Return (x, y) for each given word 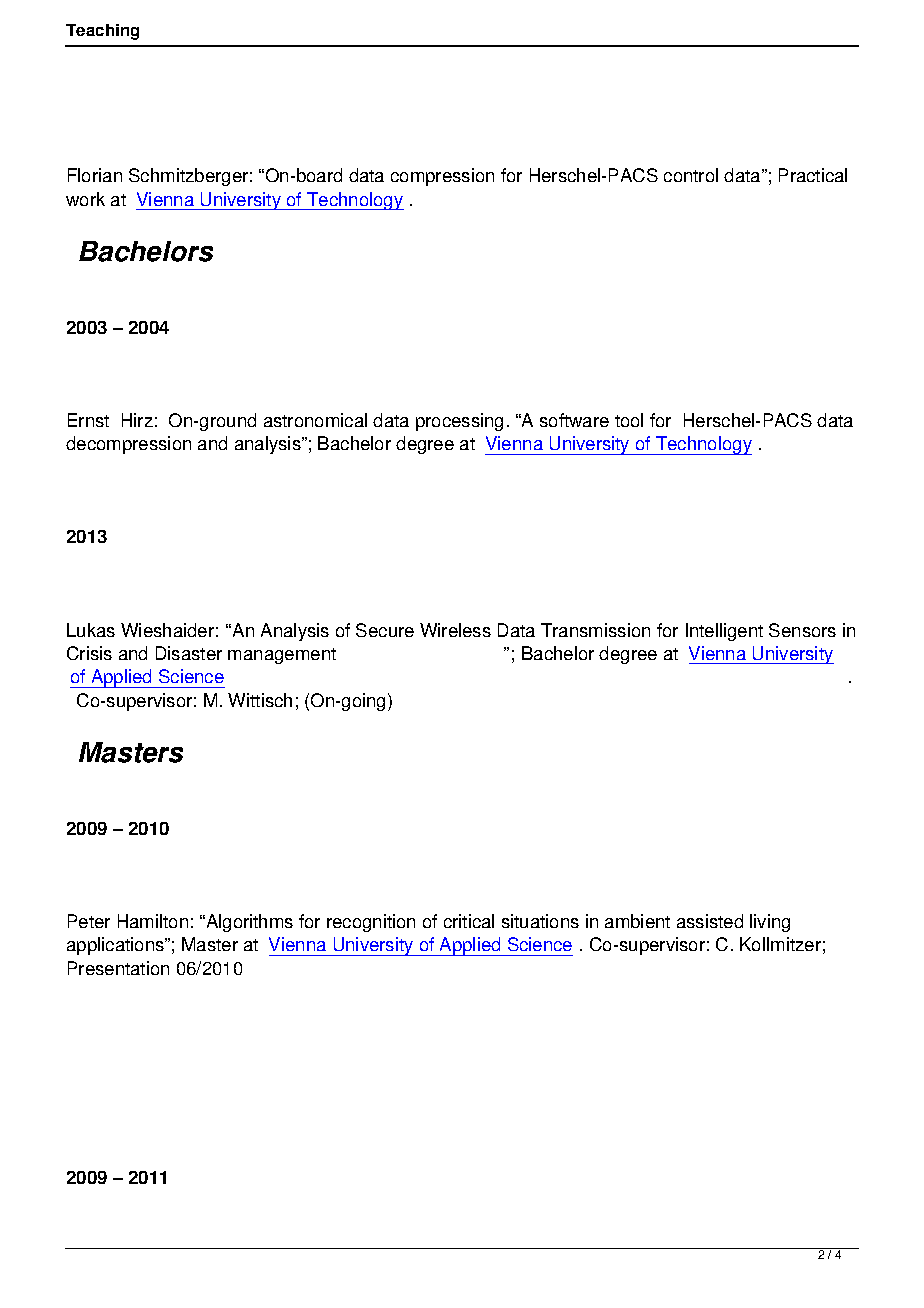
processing (459, 422)
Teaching (102, 32)
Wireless (455, 630)
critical (469, 921)
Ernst (88, 420)
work (85, 199)
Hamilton (153, 921)
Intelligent (724, 632)
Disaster (189, 653)
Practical (813, 175)
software (574, 420)
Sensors (802, 630)
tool (629, 420)
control (691, 175)
